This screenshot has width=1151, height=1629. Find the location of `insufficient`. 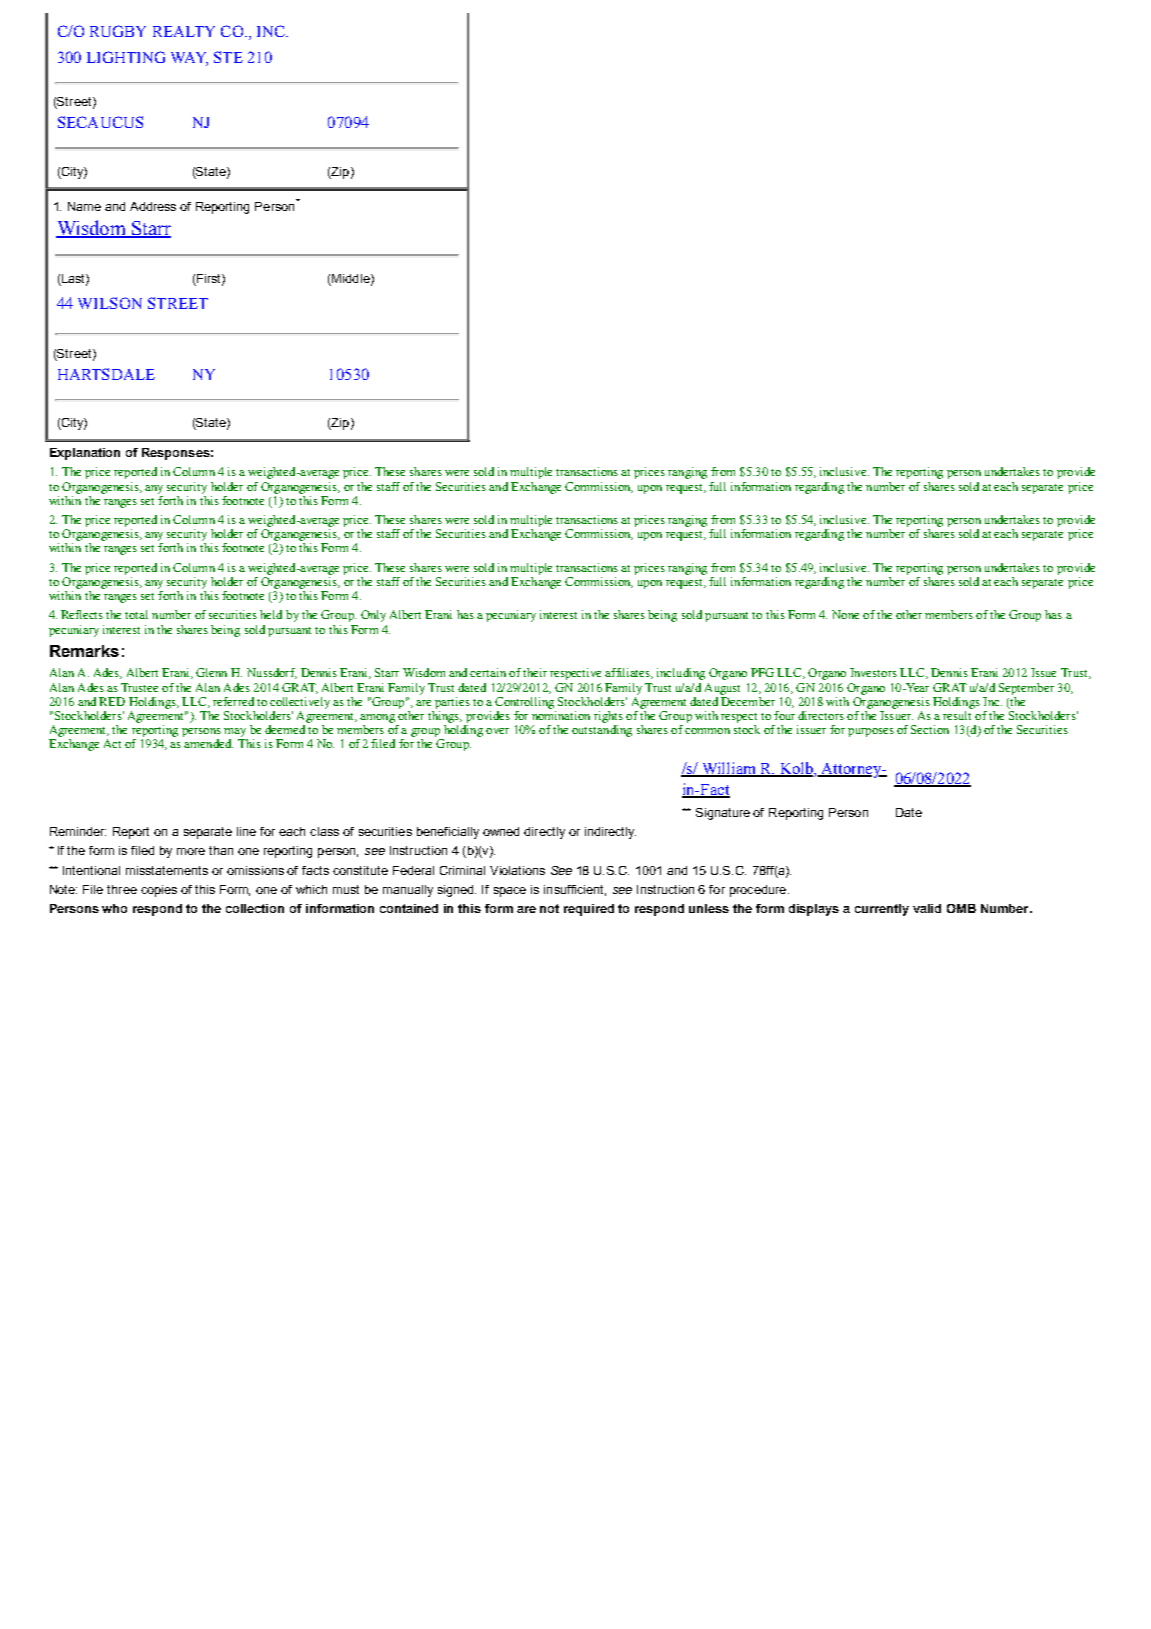

insufficient is located at coordinates (575, 890).
